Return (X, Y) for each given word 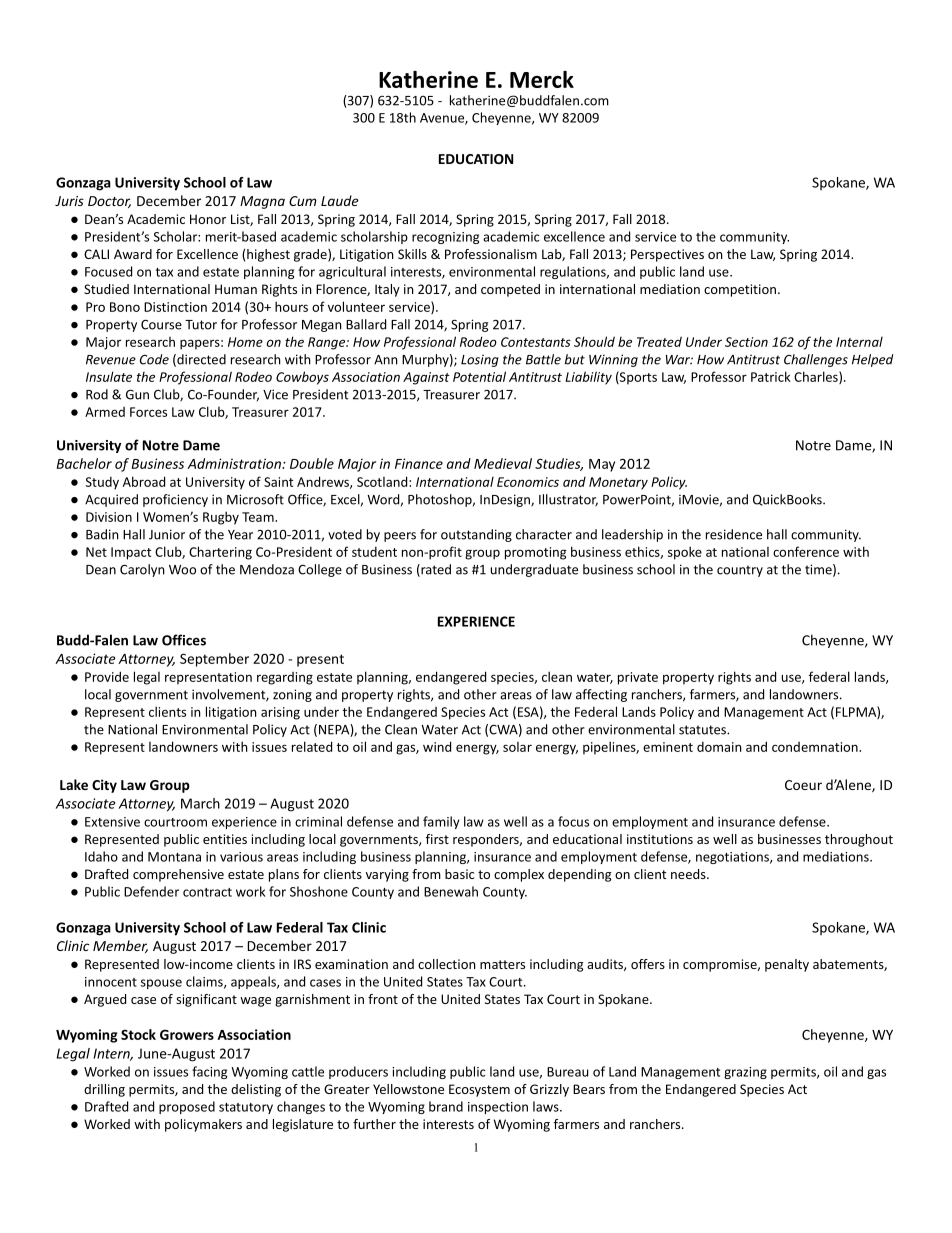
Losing (480, 360)
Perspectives (667, 255)
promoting (536, 553)
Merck (542, 79)
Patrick (771, 376)
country (740, 571)
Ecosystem (479, 1090)
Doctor (109, 202)
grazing (745, 1073)
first (437, 839)
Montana (174, 857)
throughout (859, 840)
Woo (182, 570)
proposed (187, 1107)
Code (154, 359)
